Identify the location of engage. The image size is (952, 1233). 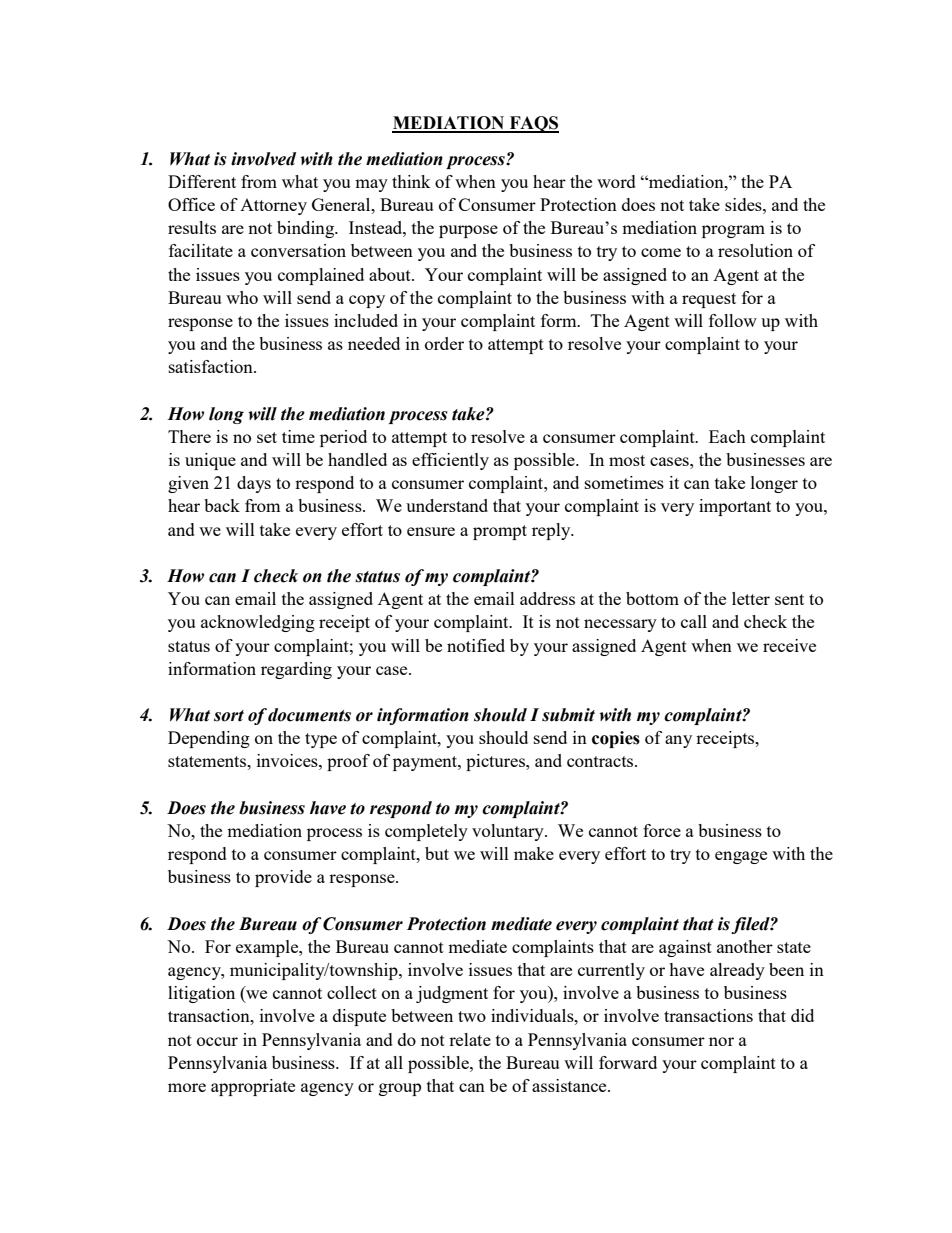
(741, 857).
